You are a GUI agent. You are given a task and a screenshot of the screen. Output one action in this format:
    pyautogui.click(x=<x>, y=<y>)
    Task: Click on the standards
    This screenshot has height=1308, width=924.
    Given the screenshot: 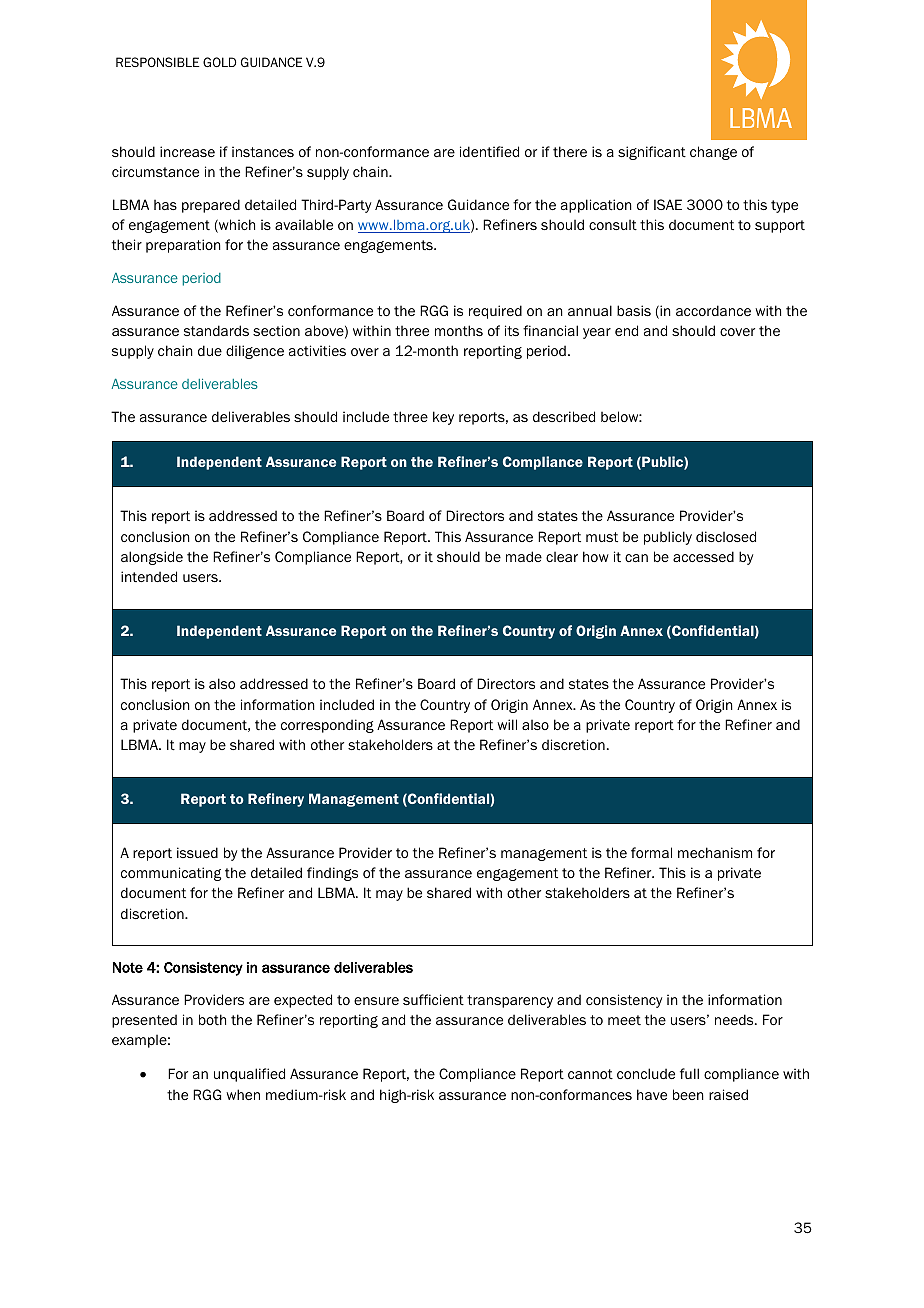 What is the action you would take?
    pyautogui.click(x=216, y=330)
